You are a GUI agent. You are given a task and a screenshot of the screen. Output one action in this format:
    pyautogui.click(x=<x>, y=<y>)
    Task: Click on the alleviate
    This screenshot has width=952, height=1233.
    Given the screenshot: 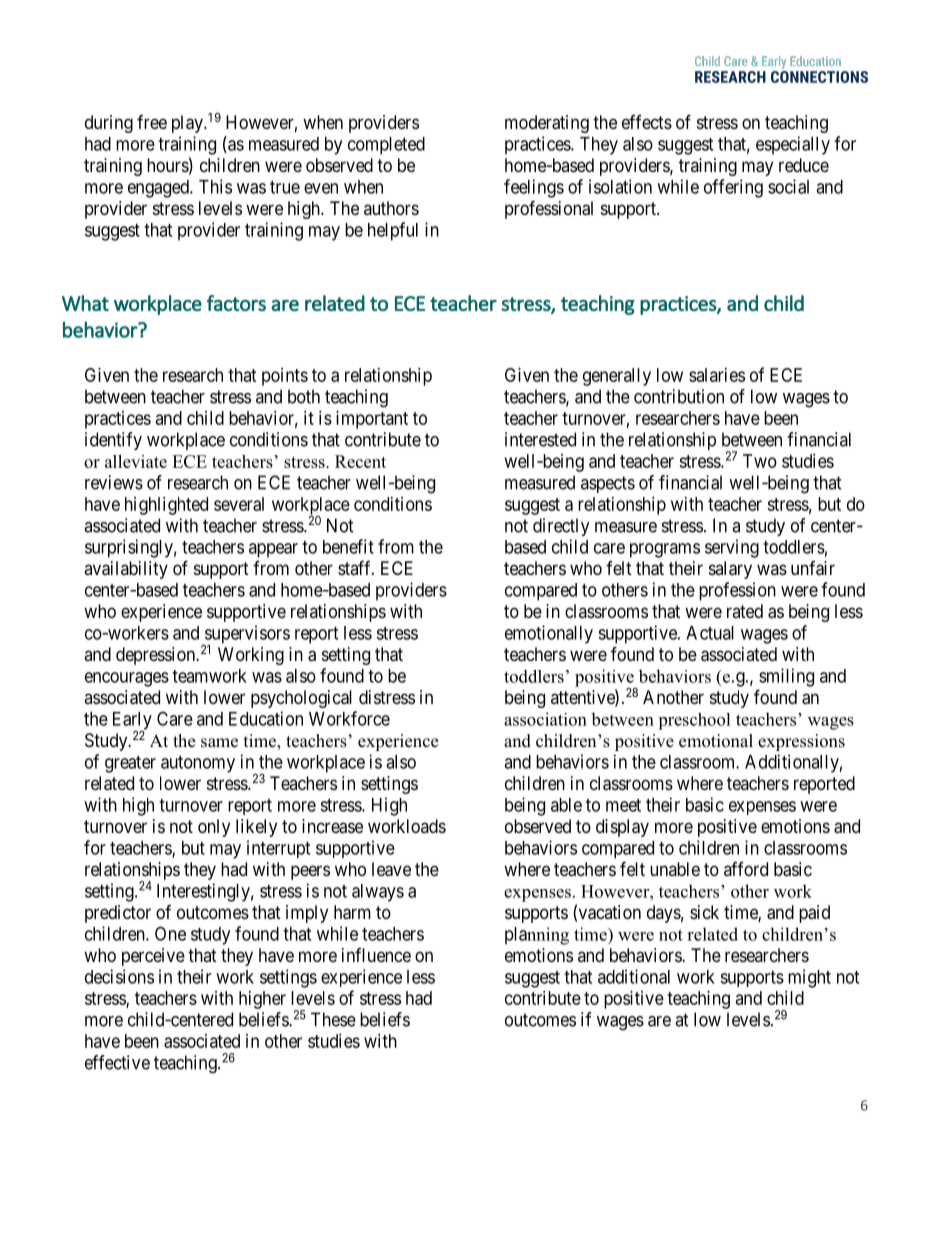 What is the action you would take?
    pyautogui.click(x=136, y=461)
